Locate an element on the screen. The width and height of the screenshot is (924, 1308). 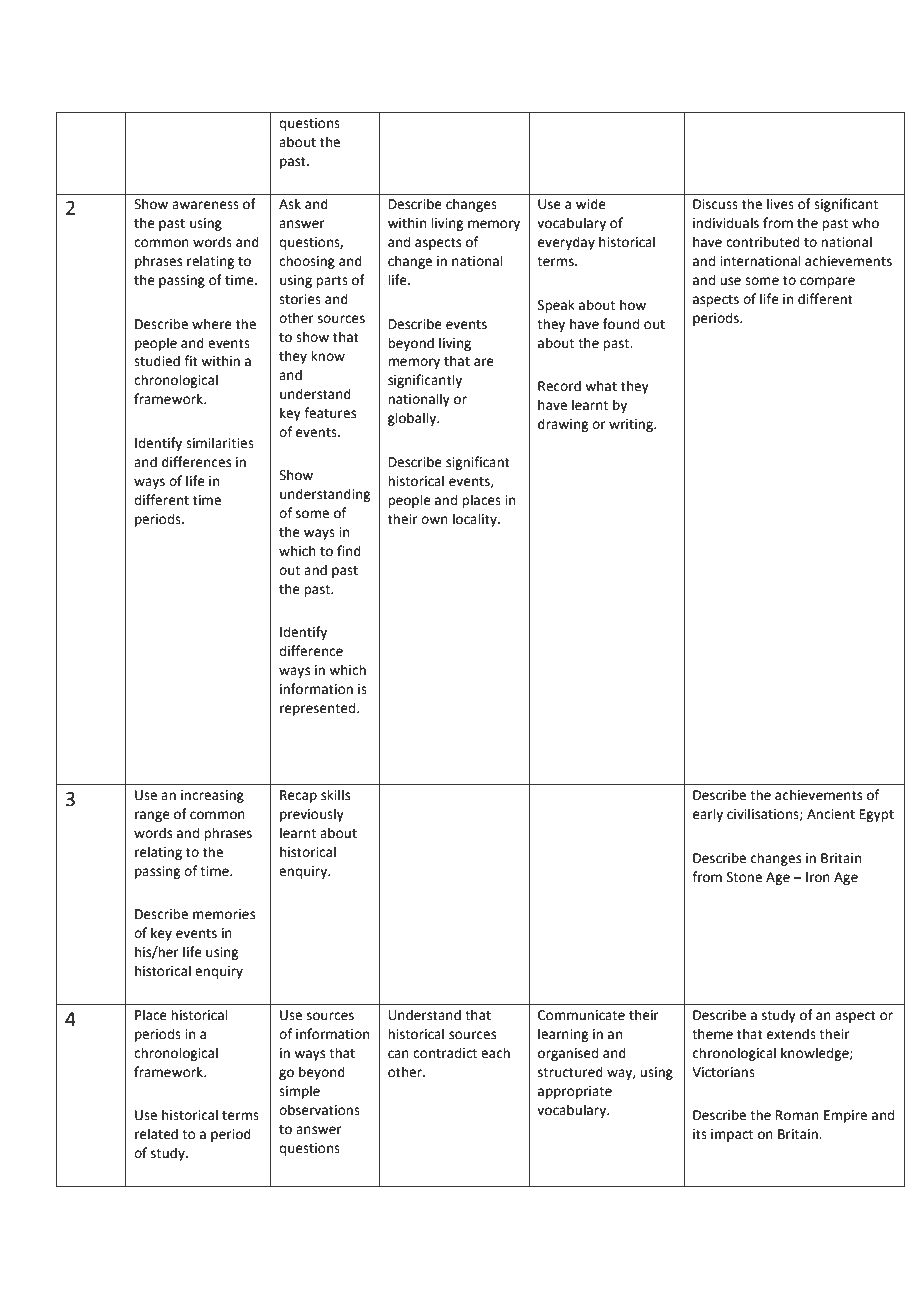
similarities is located at coordinates (220, 443).
